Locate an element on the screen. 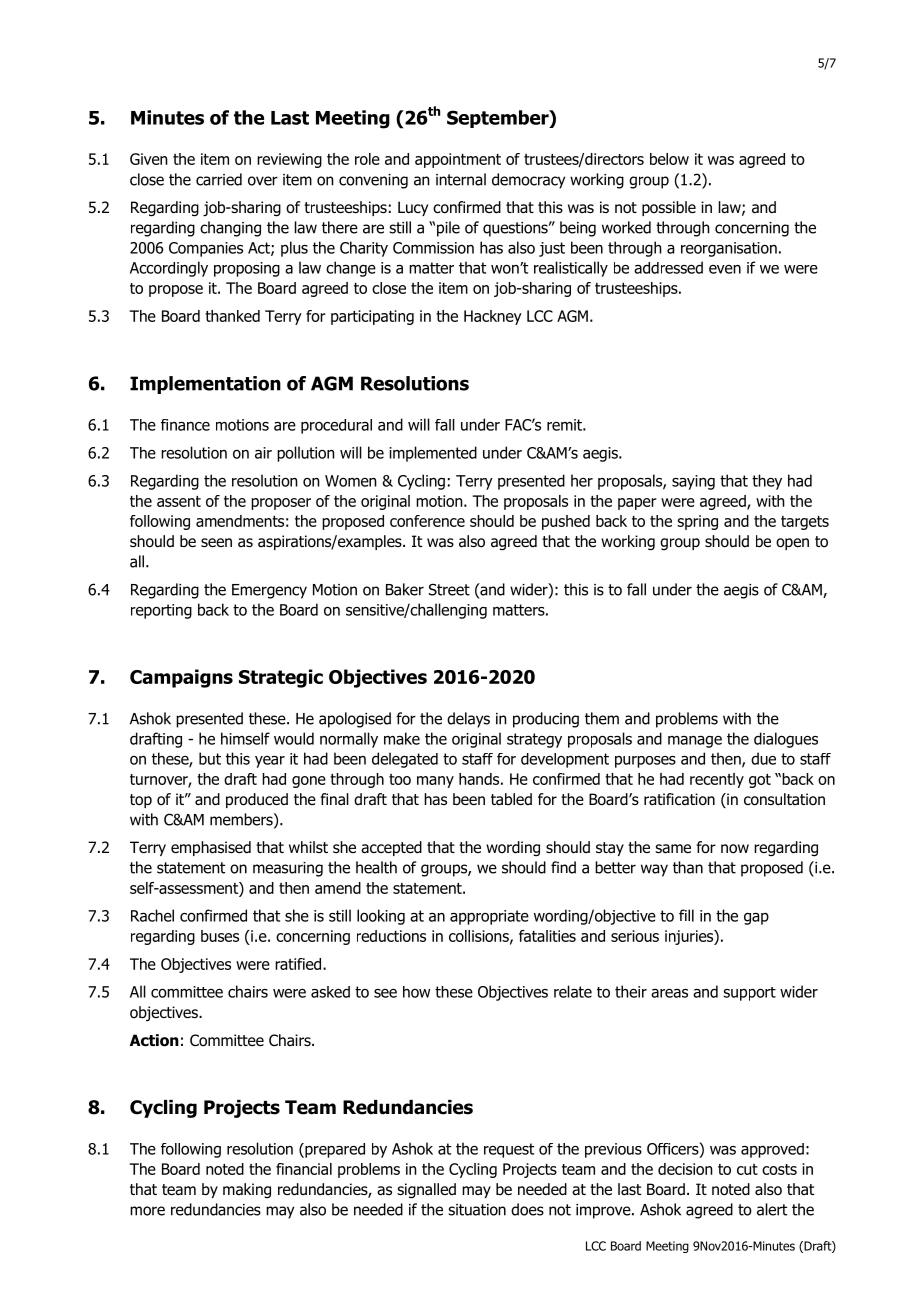 The height and width of the screenshot is (1308, 924). Emergency is located at coordinates (269, 591).
